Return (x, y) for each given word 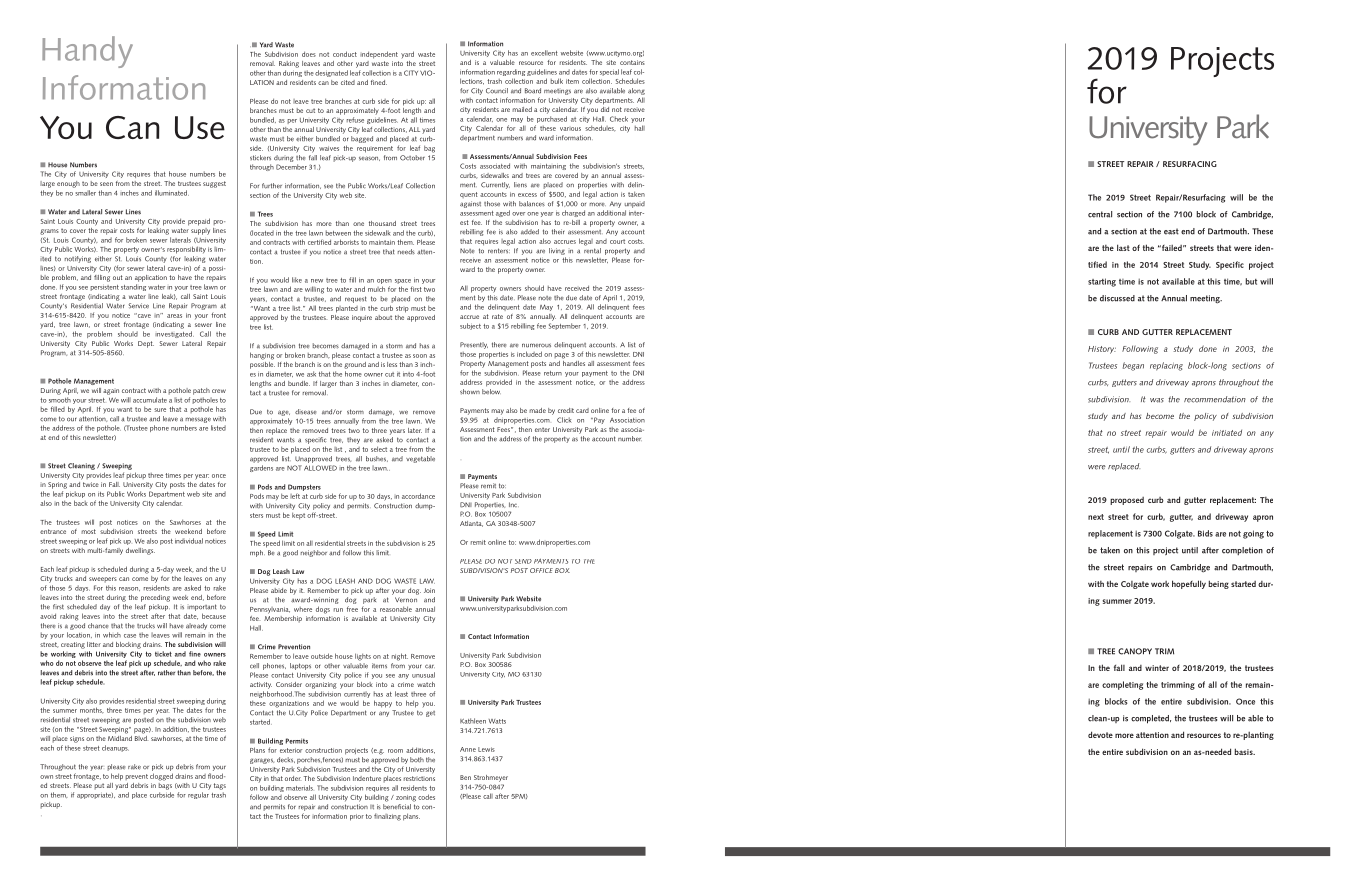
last (1123, 247)
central (1100, 214)
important (201, 609)
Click (564, 420)
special (609, 72)
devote (1100, 734)
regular (198, 795)
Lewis (486, 749)
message (198, 420)
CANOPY (1135, 651)
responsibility (186, 250)
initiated (1227, 433)
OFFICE (541, 570)
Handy (87, 52)
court (617, 241)
